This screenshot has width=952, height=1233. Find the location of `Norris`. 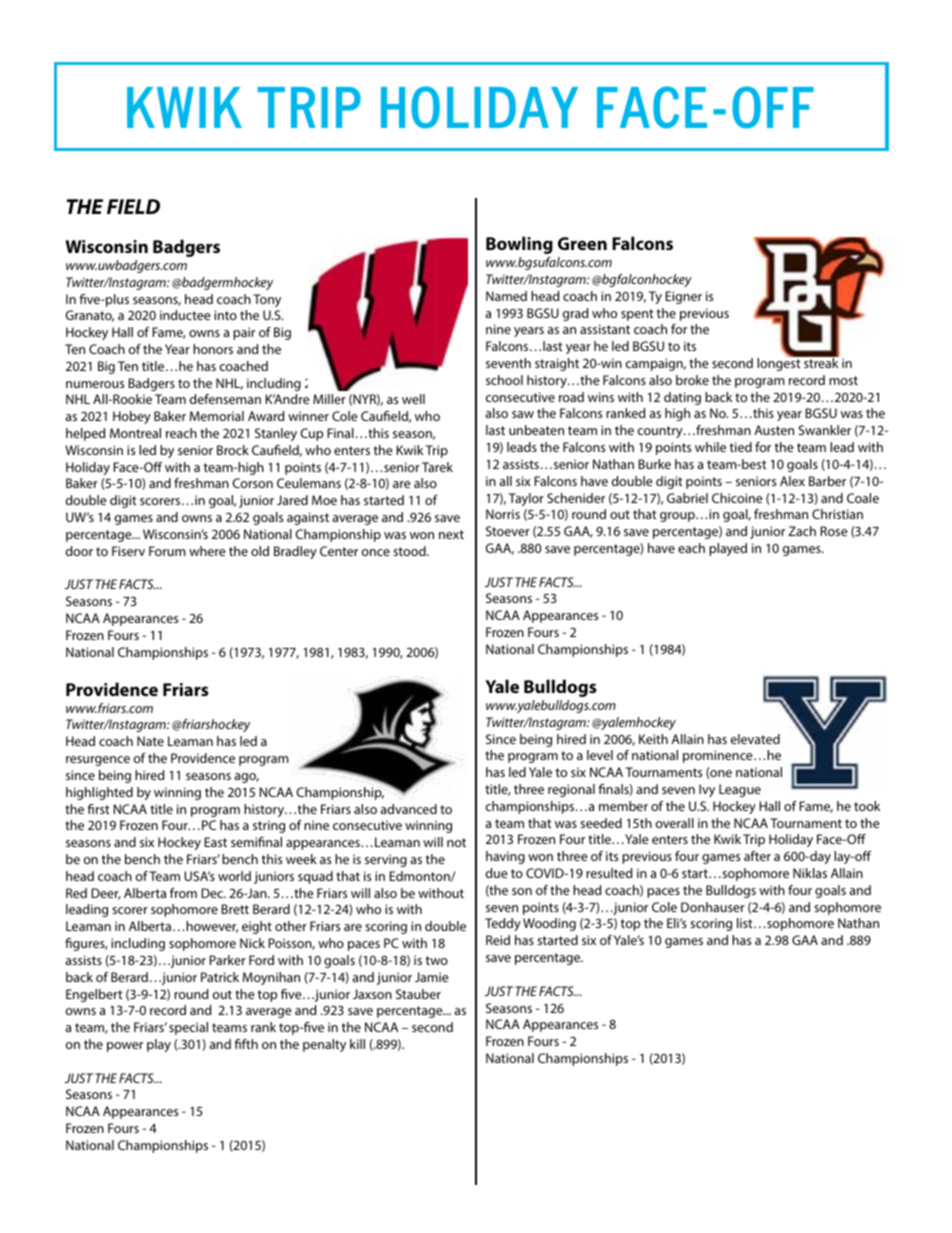

Norris is located at coordinates (503, 514).
